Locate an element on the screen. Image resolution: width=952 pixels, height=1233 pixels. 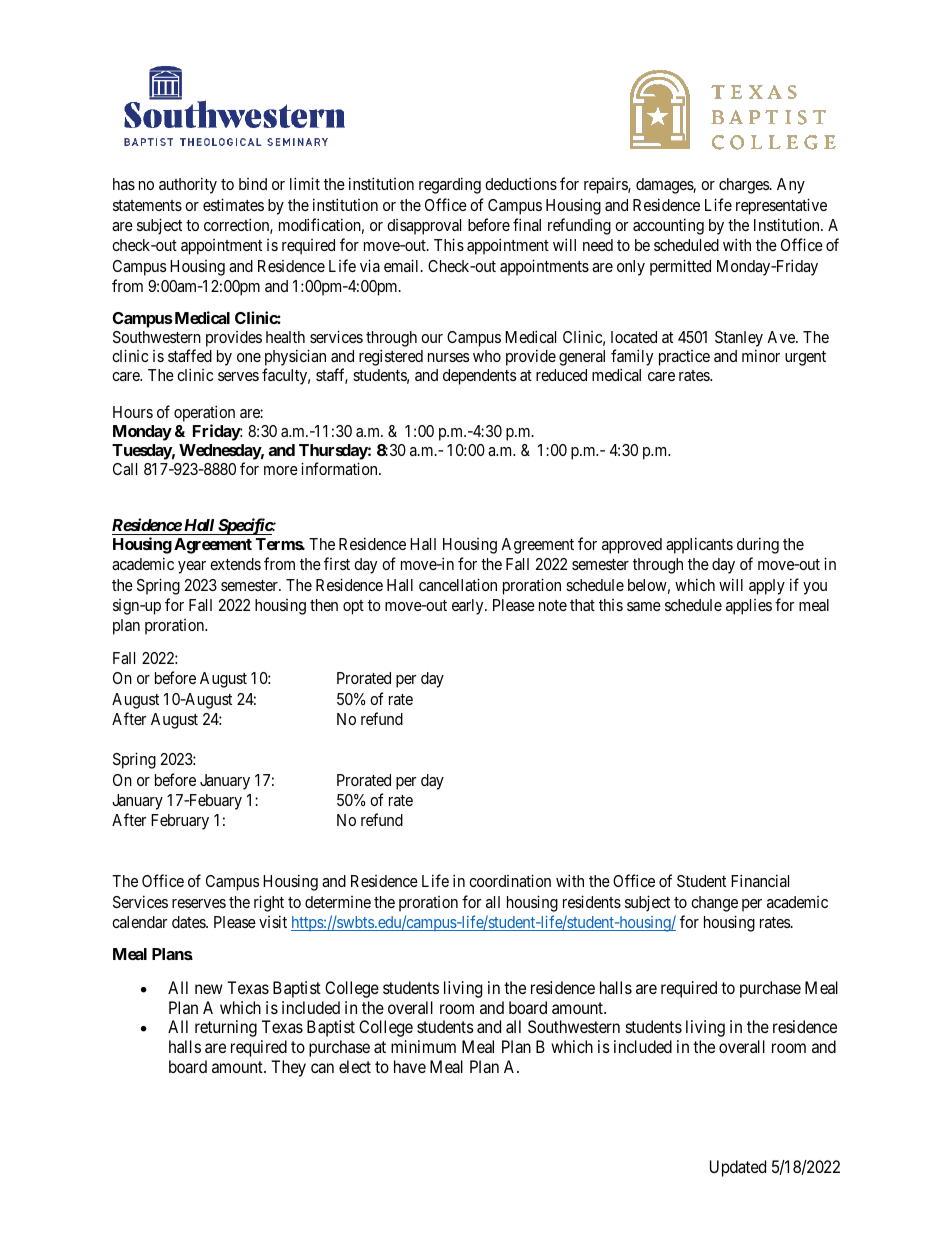
They is located at coordinates (288, 1068).
